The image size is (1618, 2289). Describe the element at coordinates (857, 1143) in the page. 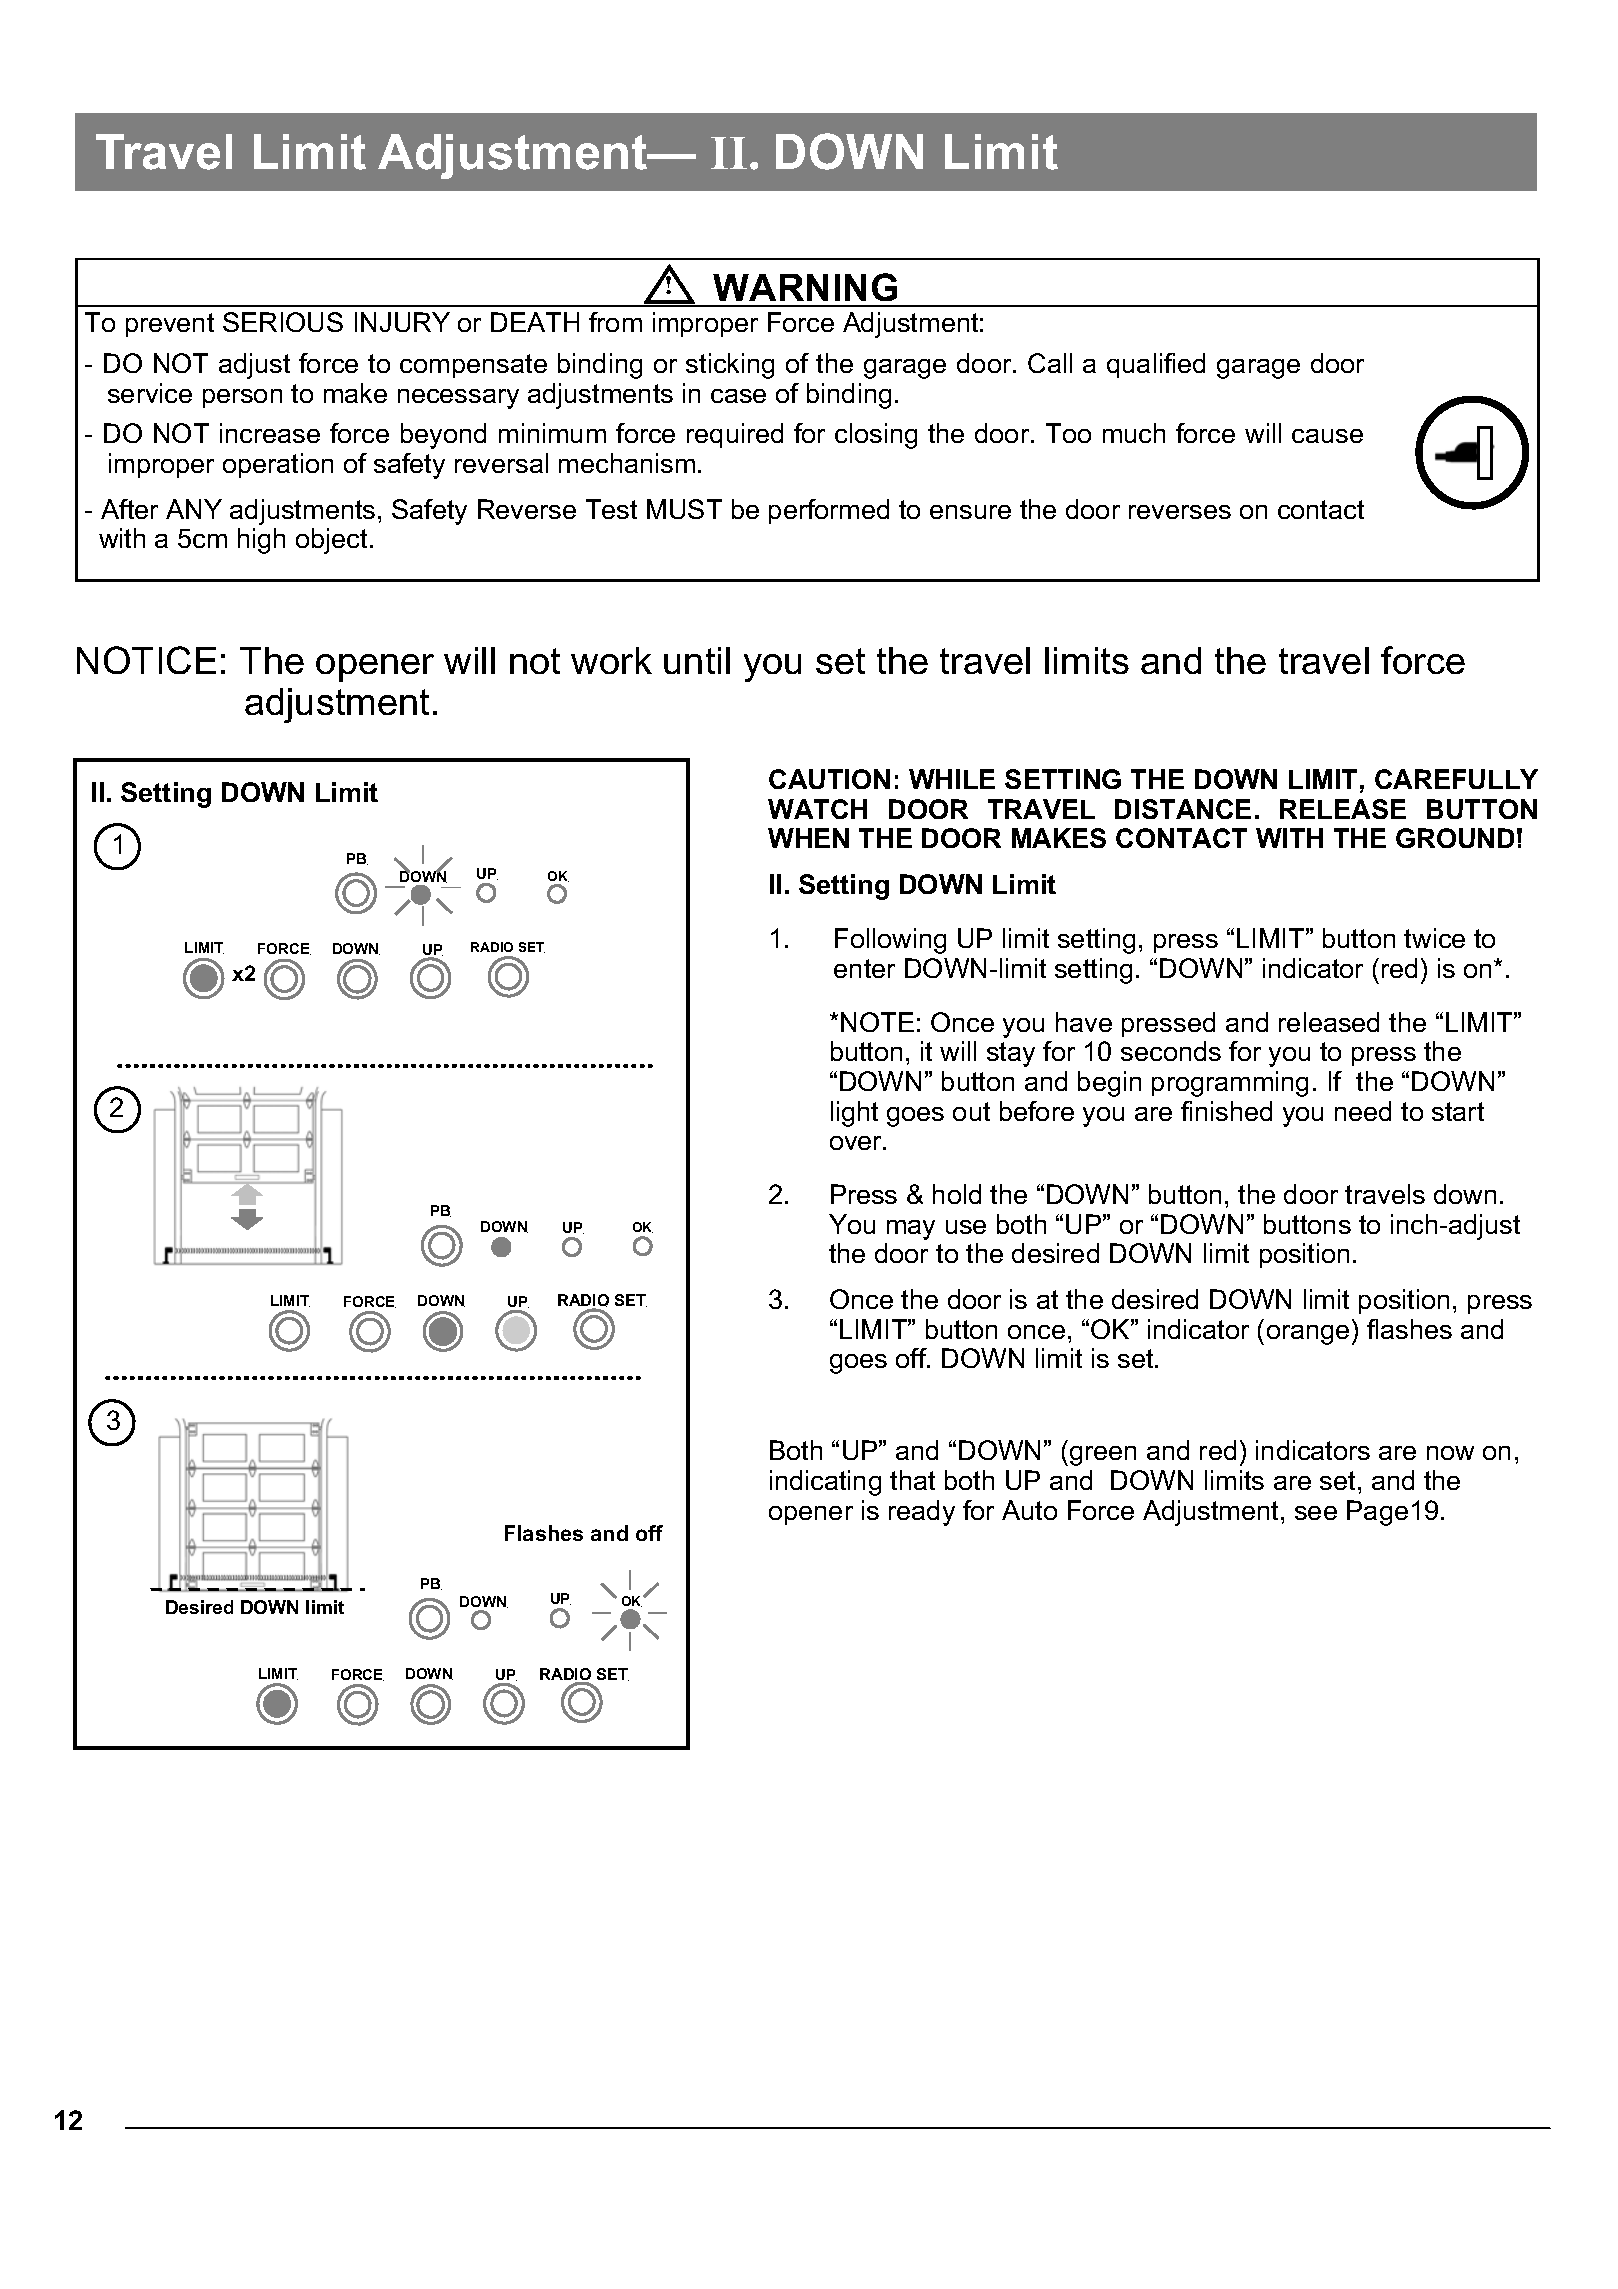

I see `over` at that location.
